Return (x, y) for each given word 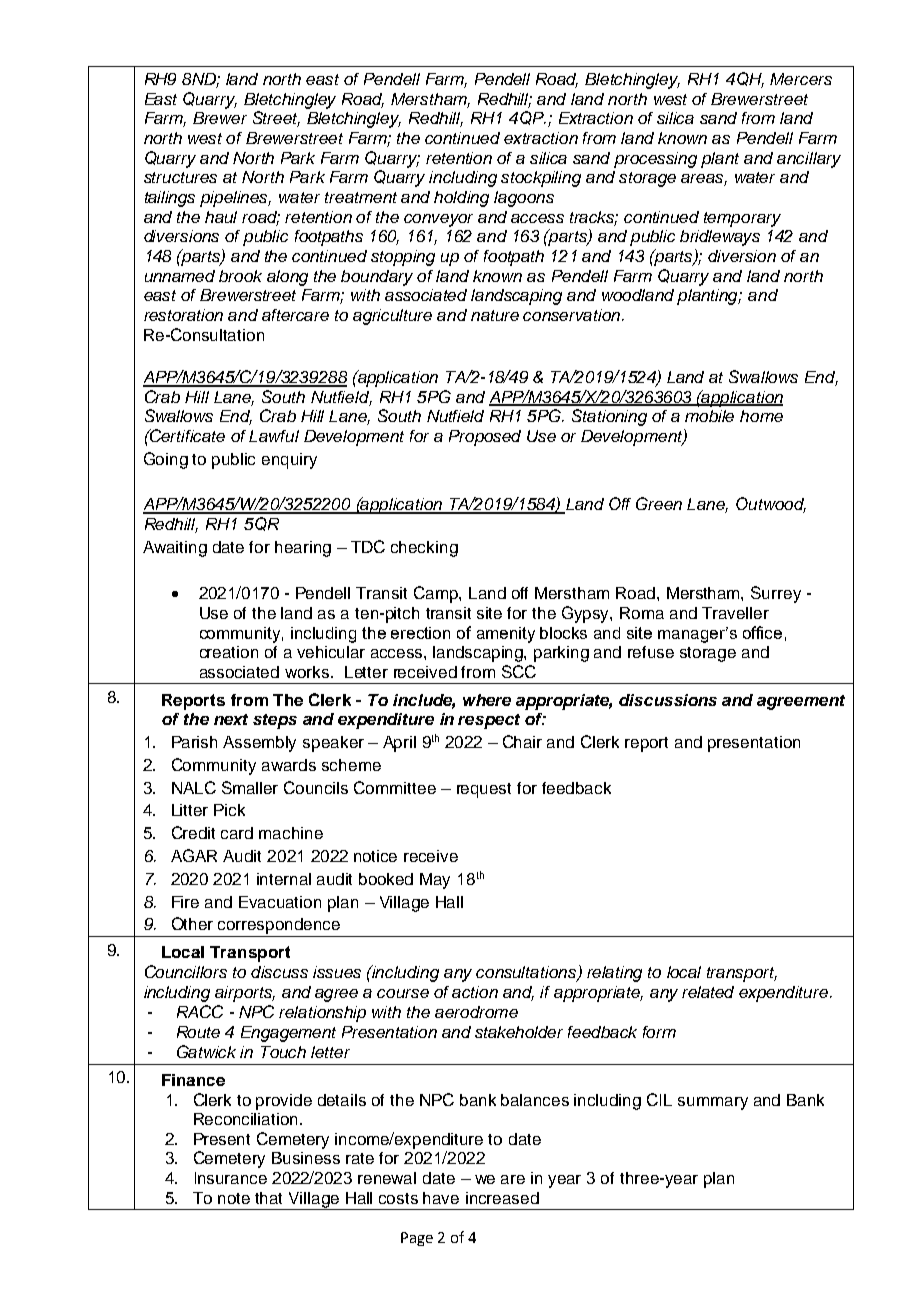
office (762, 632)
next (231, 719)
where (487, 700)
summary (713, 1103)
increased (502, 1198)
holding (461, 199)
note (234, 1198)
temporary (742, 219)
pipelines (235, 199)
